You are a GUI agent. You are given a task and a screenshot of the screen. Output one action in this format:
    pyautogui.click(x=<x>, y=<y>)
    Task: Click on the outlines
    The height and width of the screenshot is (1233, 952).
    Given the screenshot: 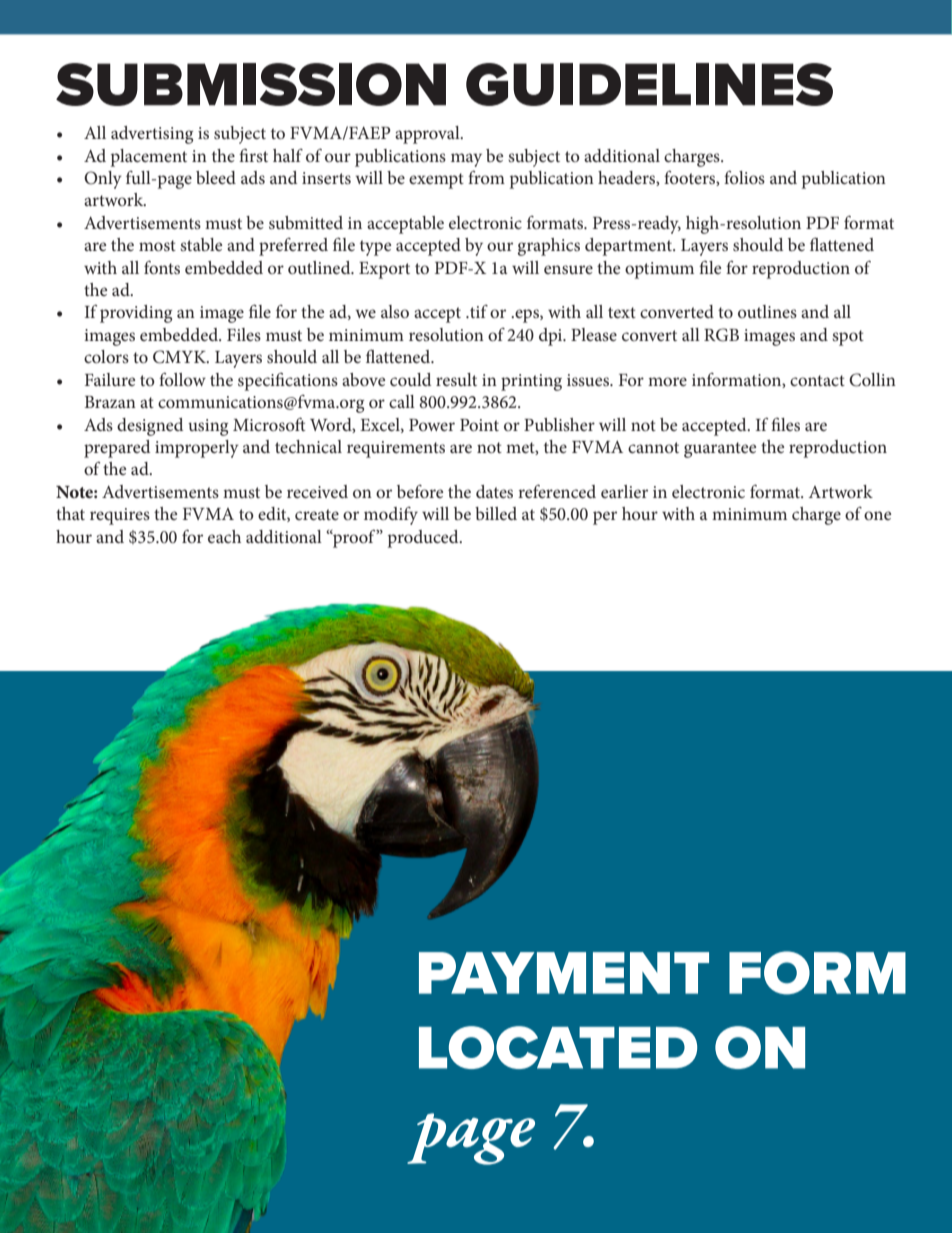 What is the action you would take?
    pyautogui.click(x=767, y=311)
